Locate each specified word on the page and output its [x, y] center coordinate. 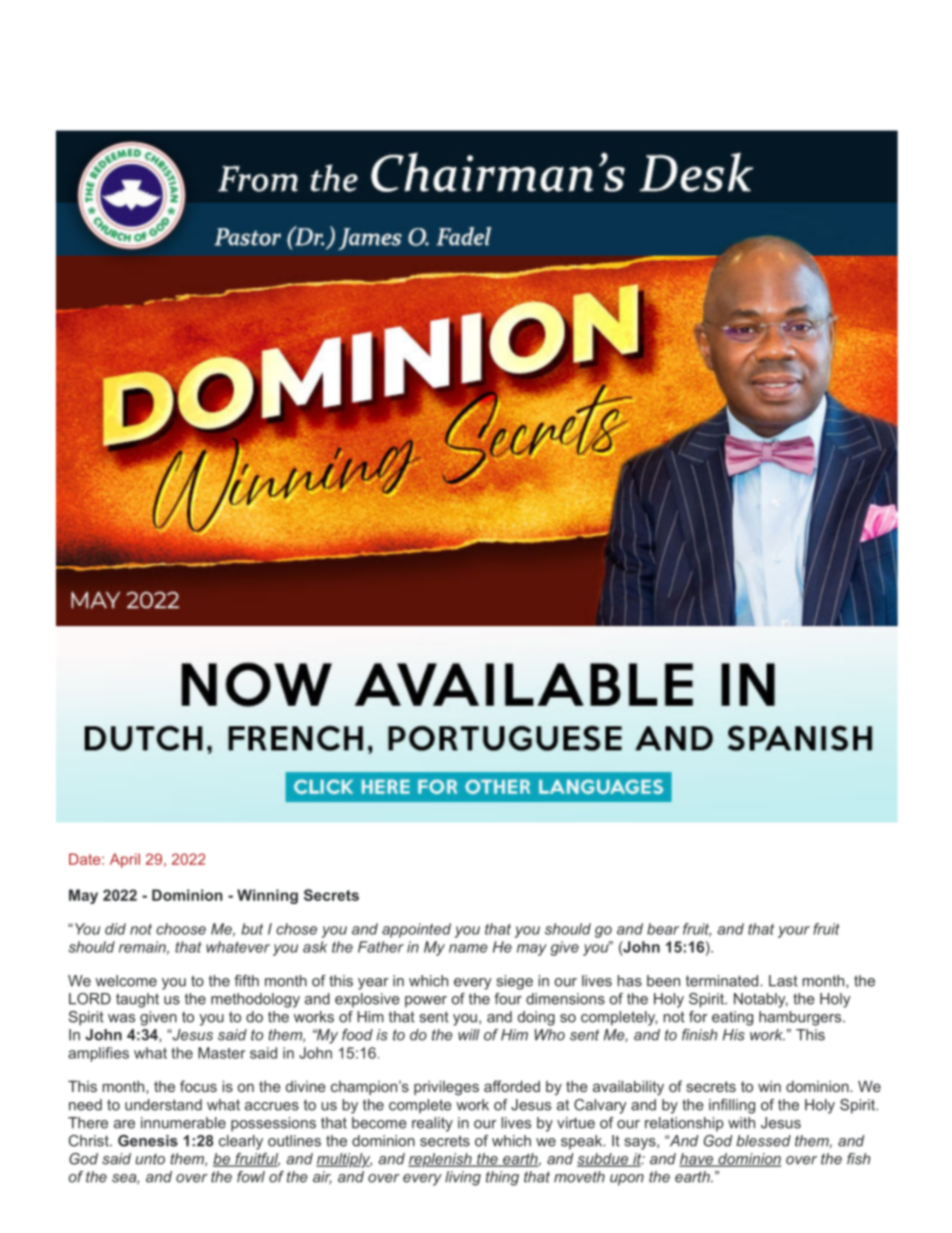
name [468, 948]
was [121, 1018]
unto [150, 1159]
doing [536, 1018]
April [125, 860]
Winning [267, 896]
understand [163, 1105]
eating [732, 1018]
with [741, 1123]
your [794, 932]
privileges [446, 1088]
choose [181, 929]
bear [663, 929]
